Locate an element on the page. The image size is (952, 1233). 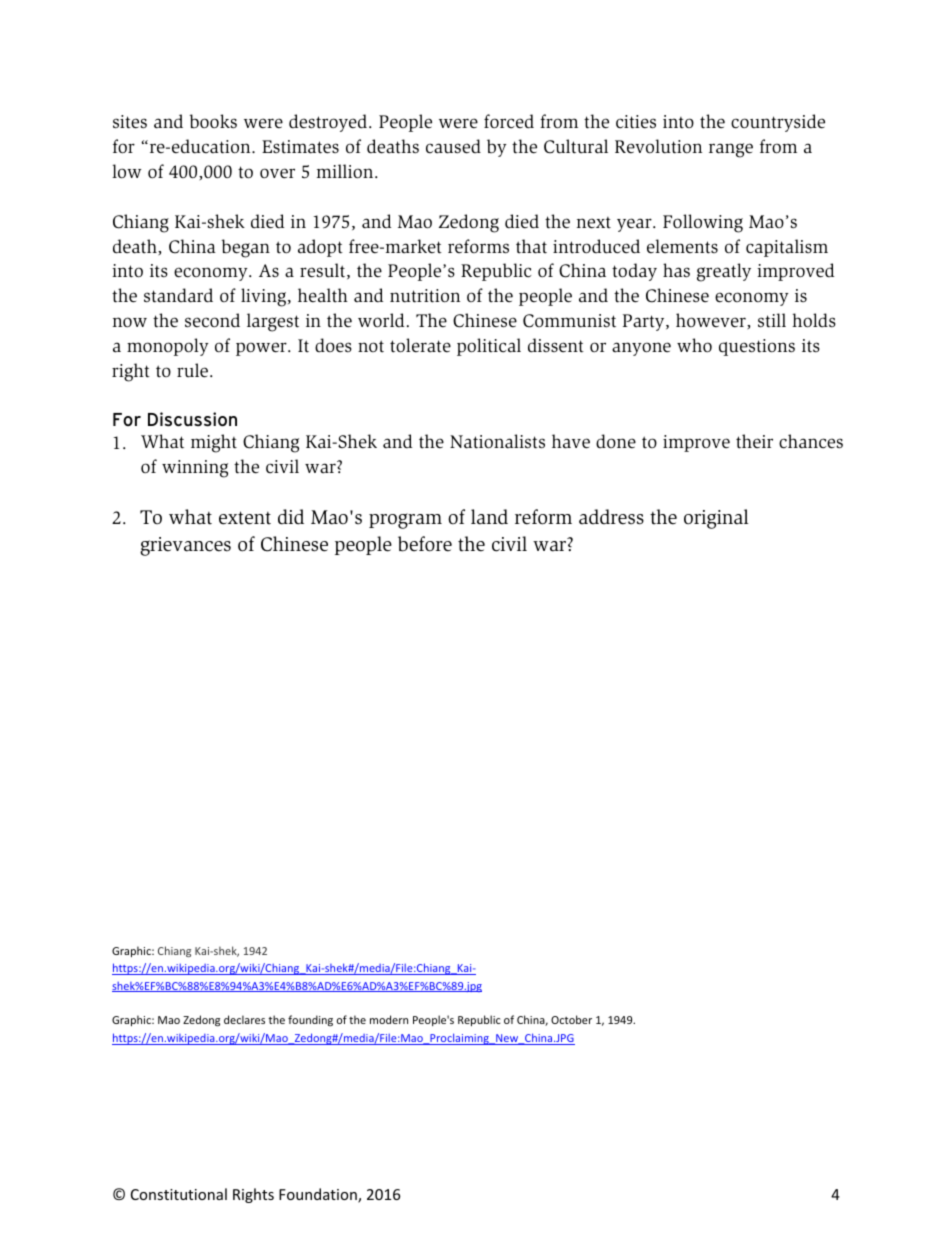
Nationalists is located at coordinates (497, 441).
